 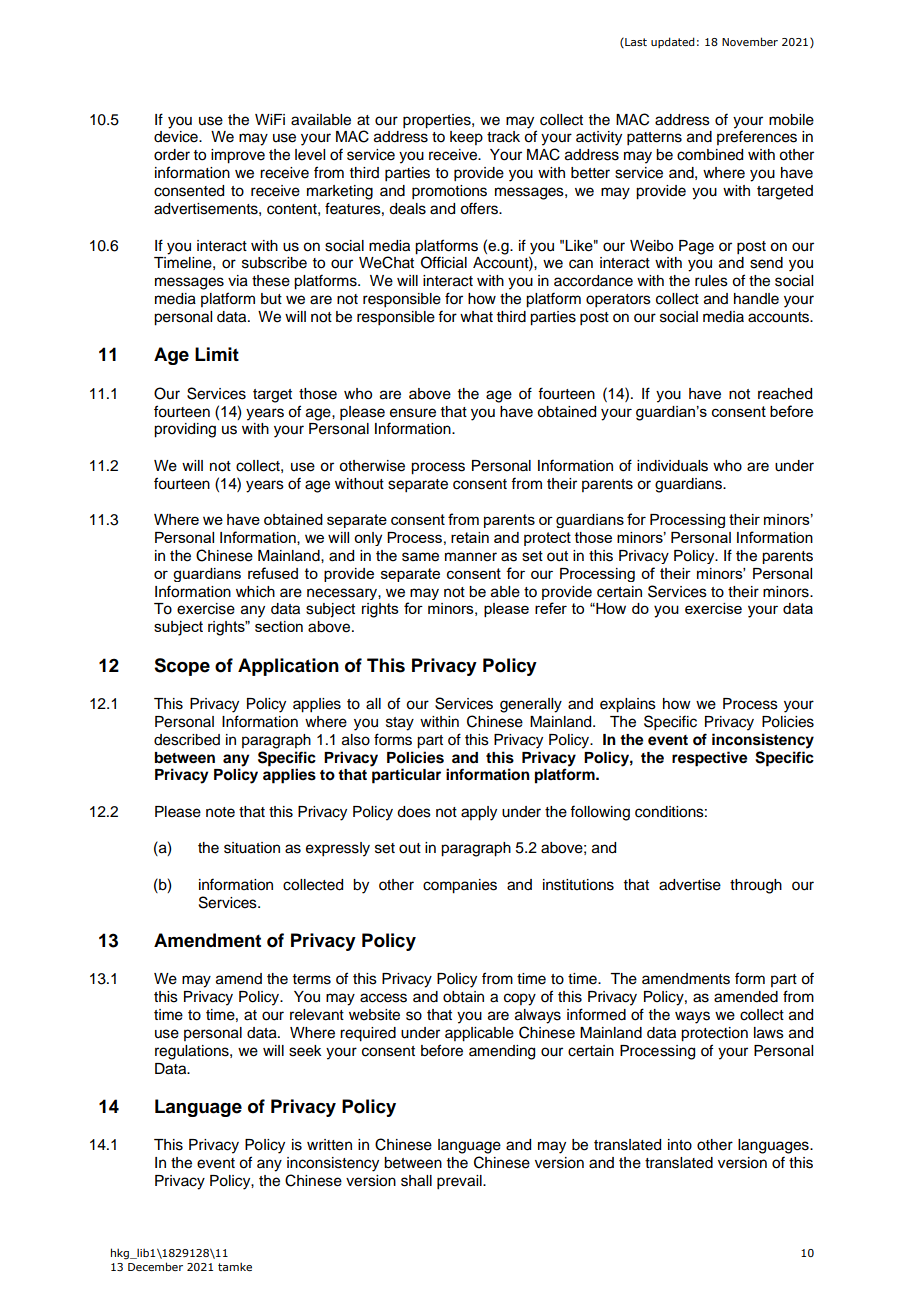 I want to click on prevail, so click(x=460, y=1182).
